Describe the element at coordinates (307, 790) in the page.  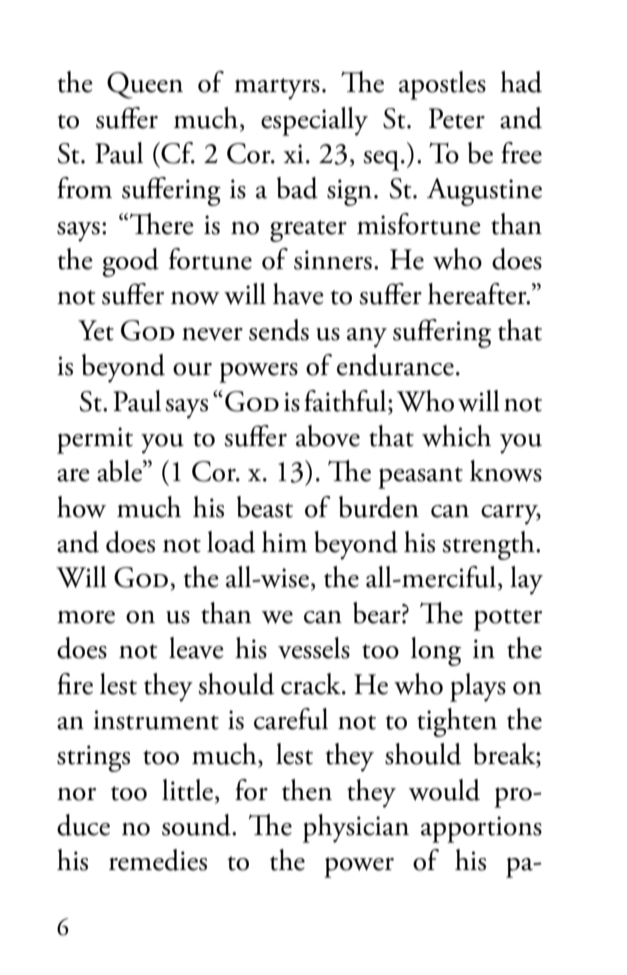
I see `then` at that location.
